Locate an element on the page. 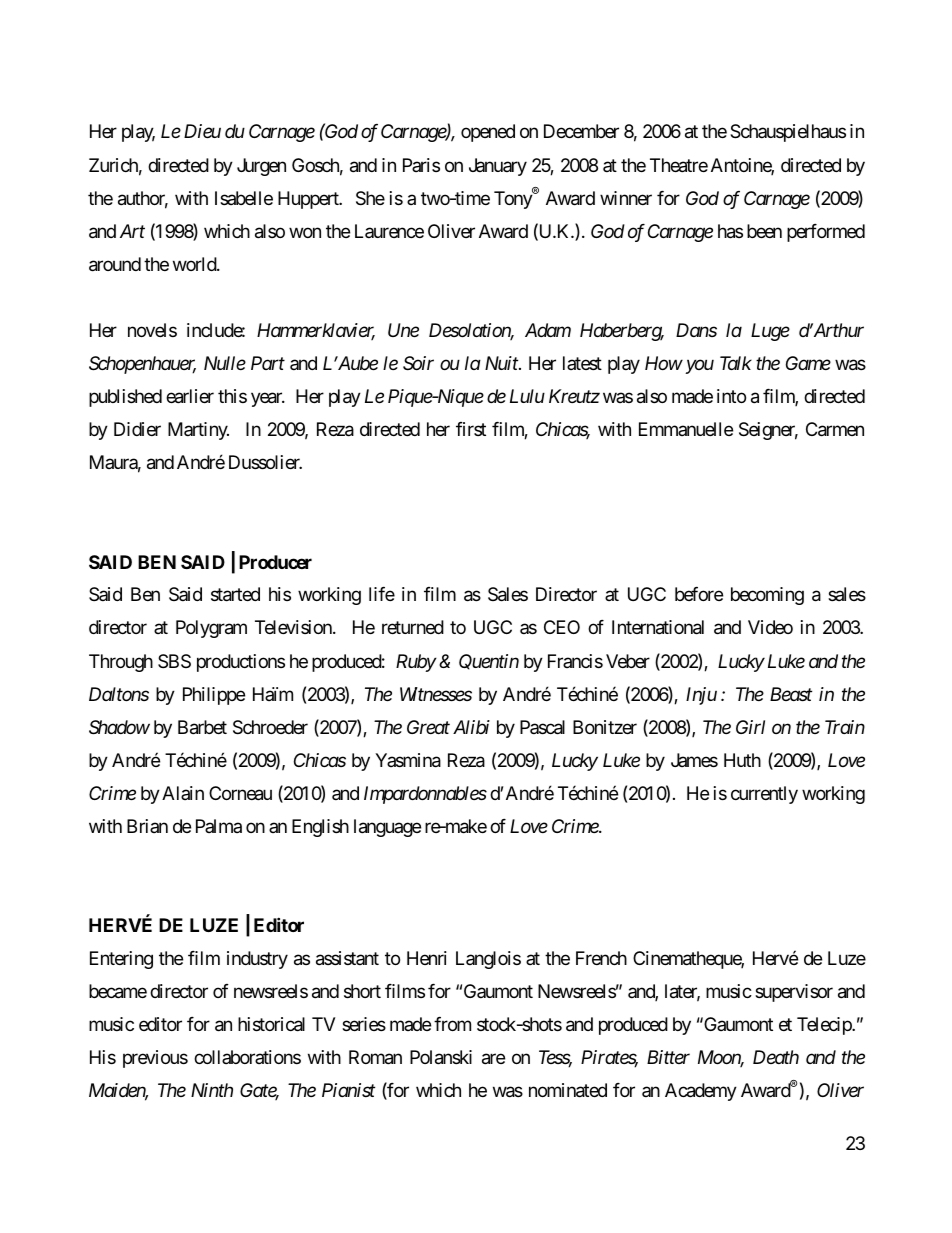 This page has width=952, height=1233. returned is located at coordinates (413, 627).
